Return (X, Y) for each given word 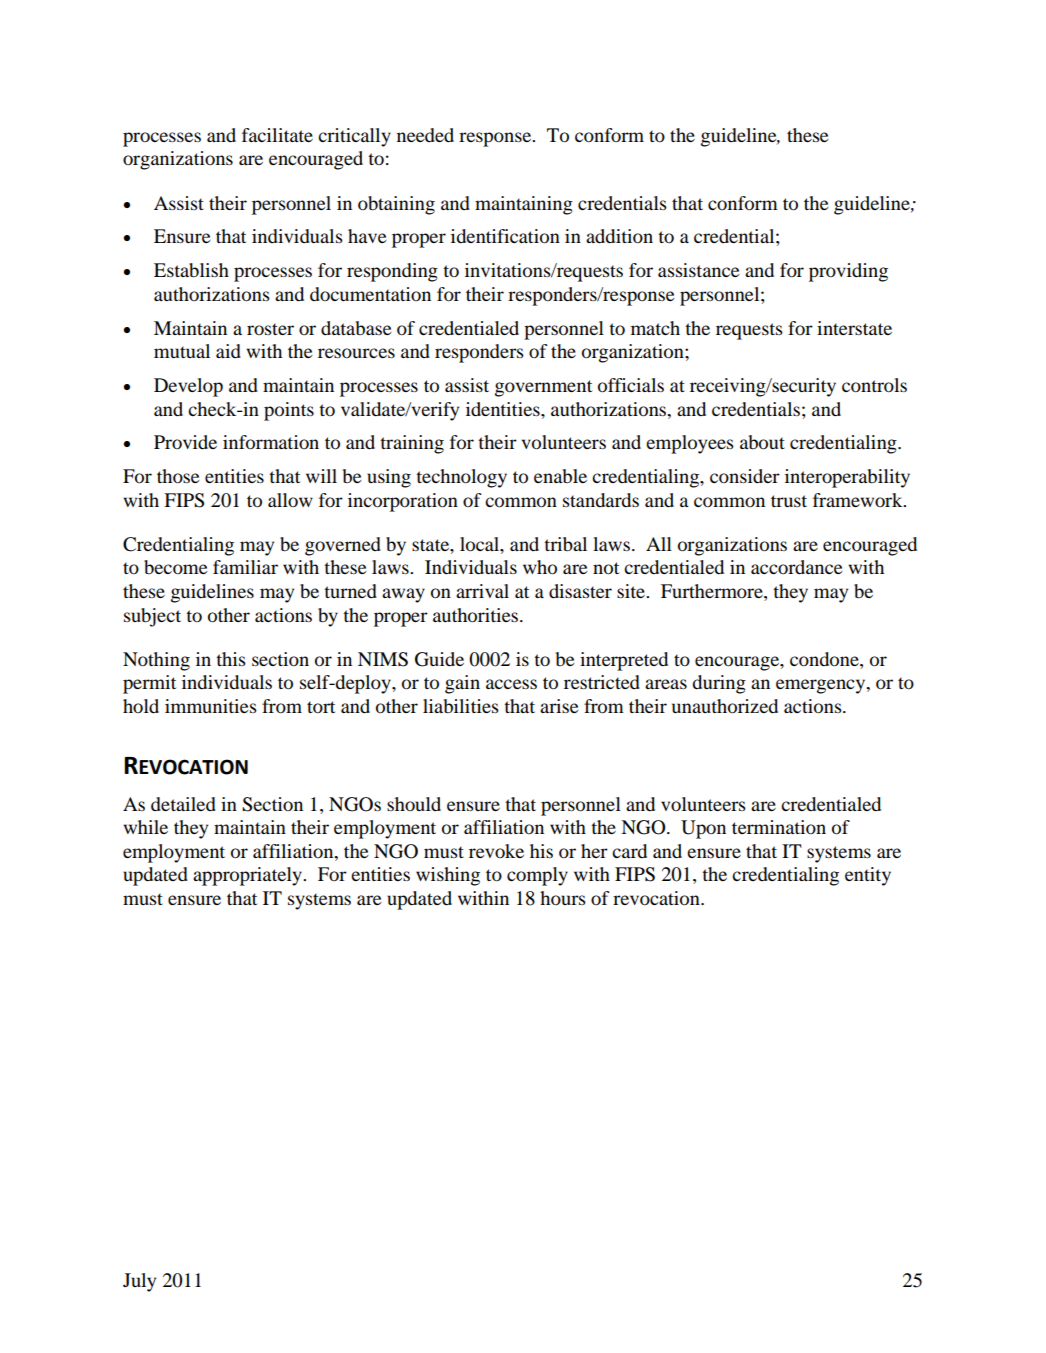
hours (563, 898)
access (511, 684)
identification (505, 236)
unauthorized (725, 706)
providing (848, 272)
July (139, 1282)
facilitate (277, 135)
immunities (211, 706)
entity (868, 876)
